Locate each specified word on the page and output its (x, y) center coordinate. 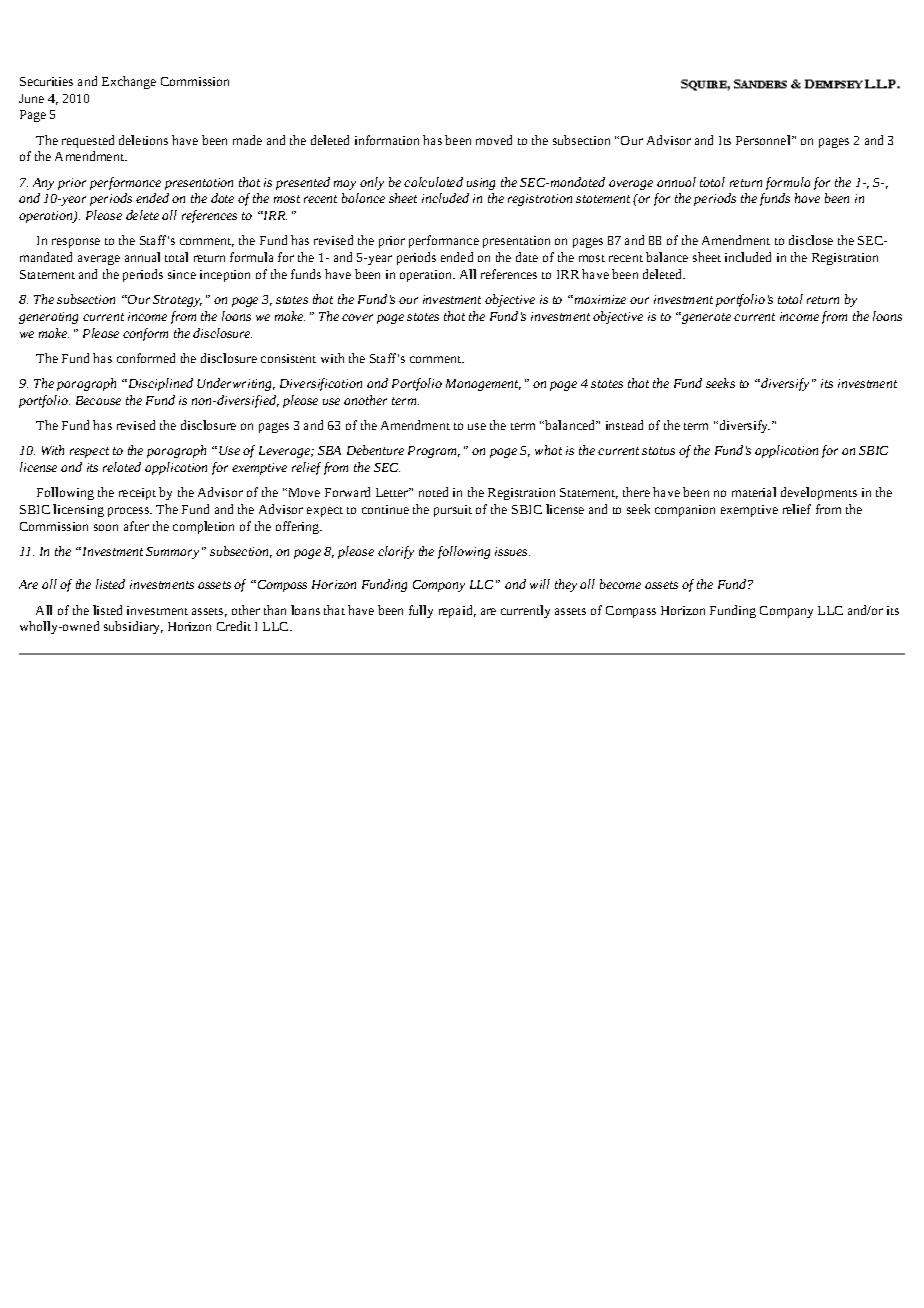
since (182, 274)
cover (357, 317)
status (658, 451)
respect (89, 452)
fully (421, 611)
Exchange (129, 82)
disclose (811, 240)
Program (434, 452)
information (387, 140)
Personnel (764, 140)
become (620, 584)
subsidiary (133, 627)
